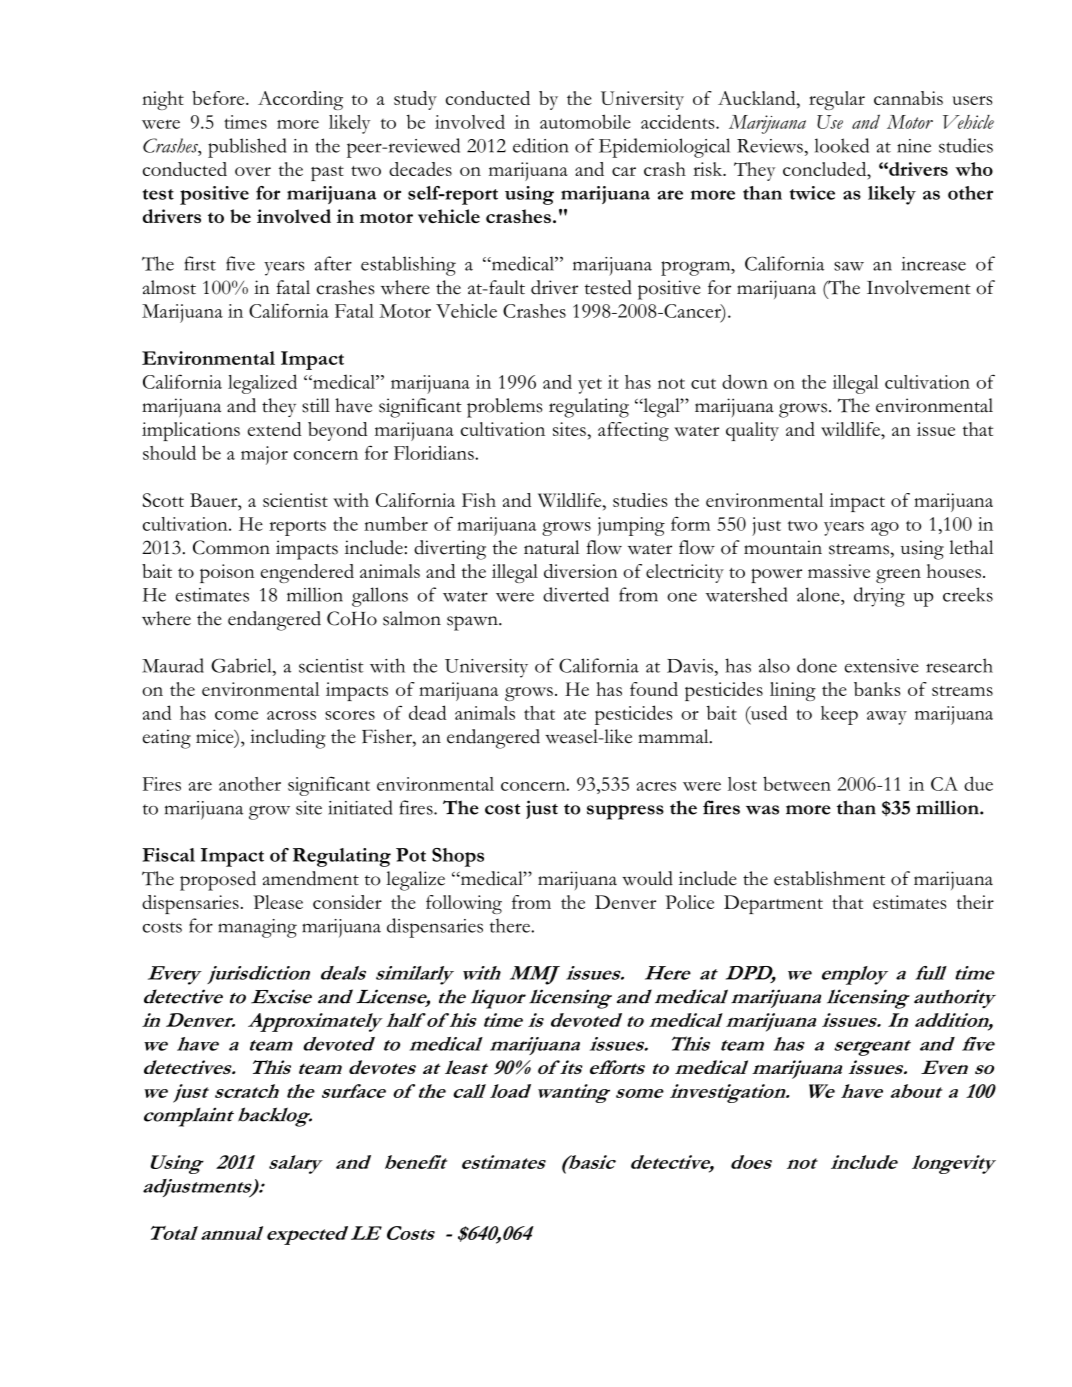 The height and width of the page is (1387, 1072). What do you see at coordinates (647, 878) in the page?
I see `would` at bounding box center [647, 878].
